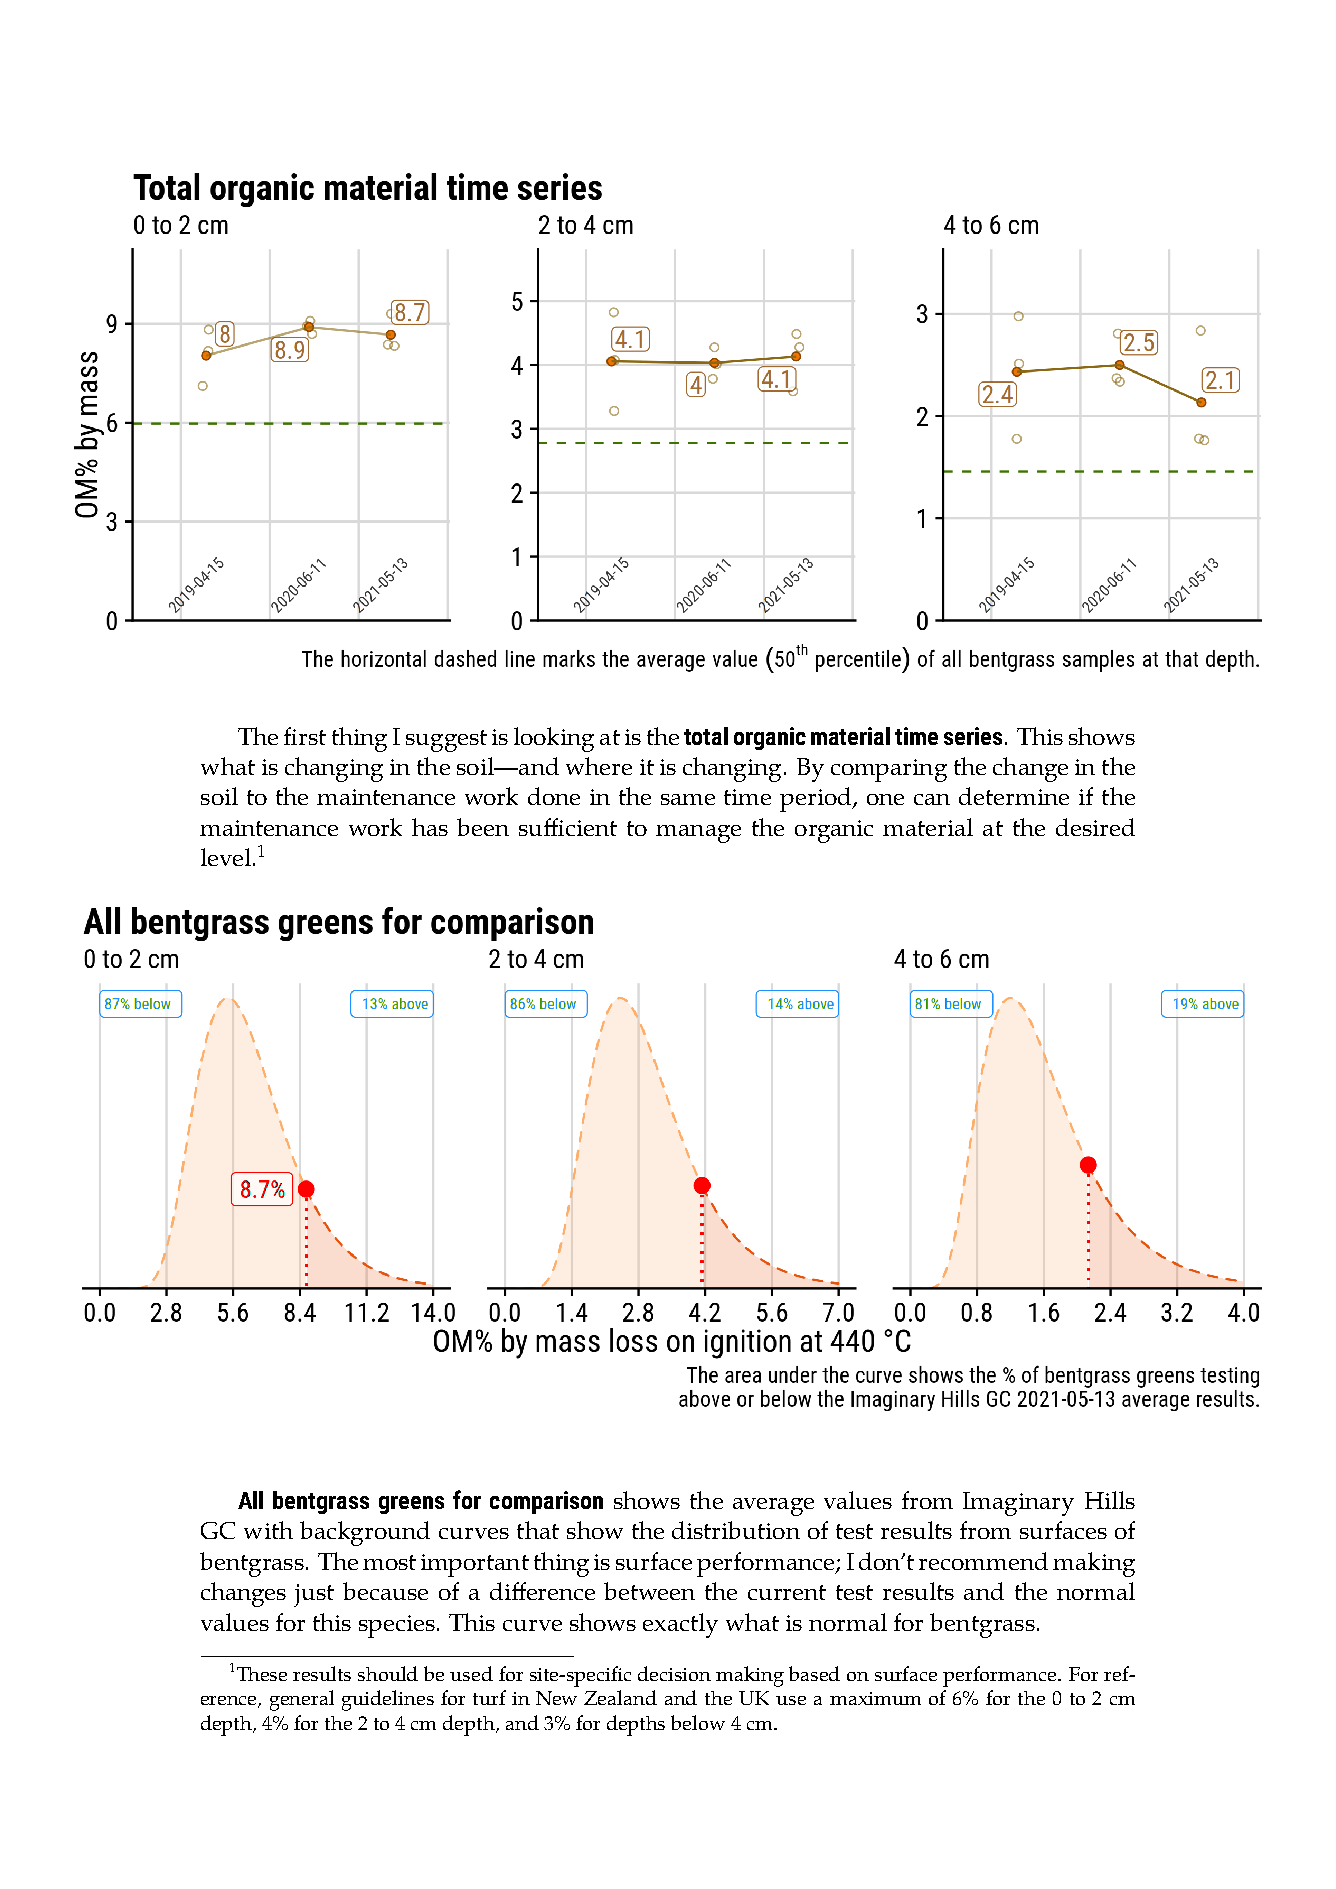  I want to click on maximum, so click(875, 1698).
